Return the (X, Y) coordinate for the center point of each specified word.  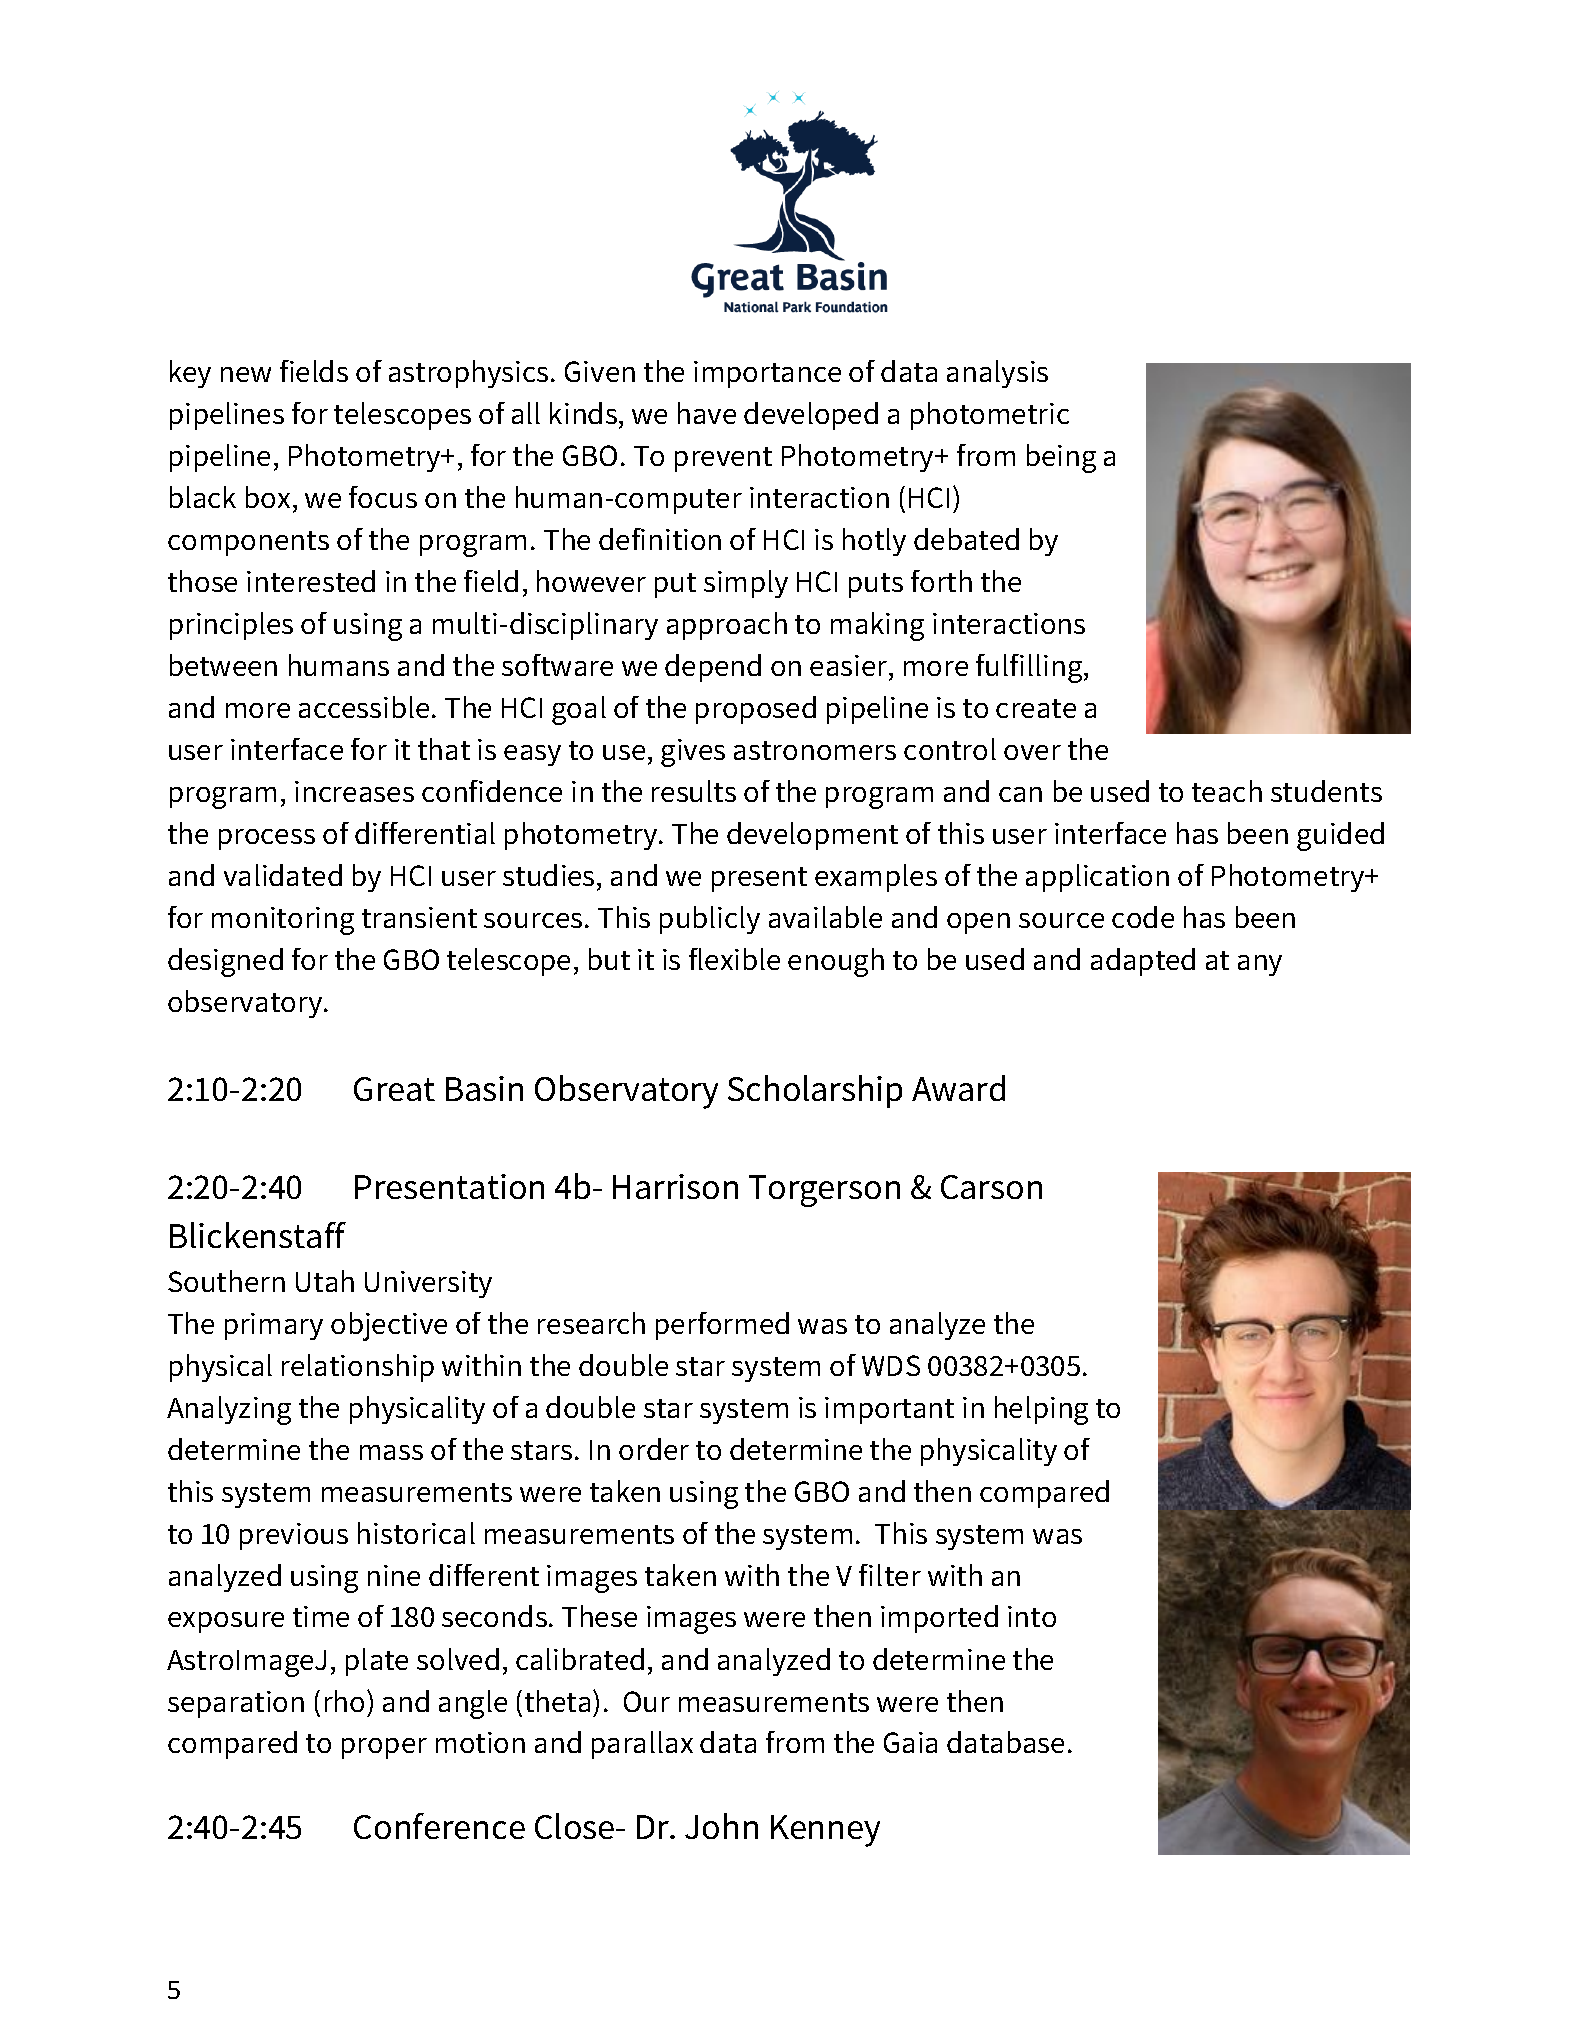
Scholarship (815, 1091)
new (246, 374)
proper (384, 1748)
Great (394, 1089)
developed (811, 416)
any (1260, 965)
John (721, 1826)
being (1061, 458)
